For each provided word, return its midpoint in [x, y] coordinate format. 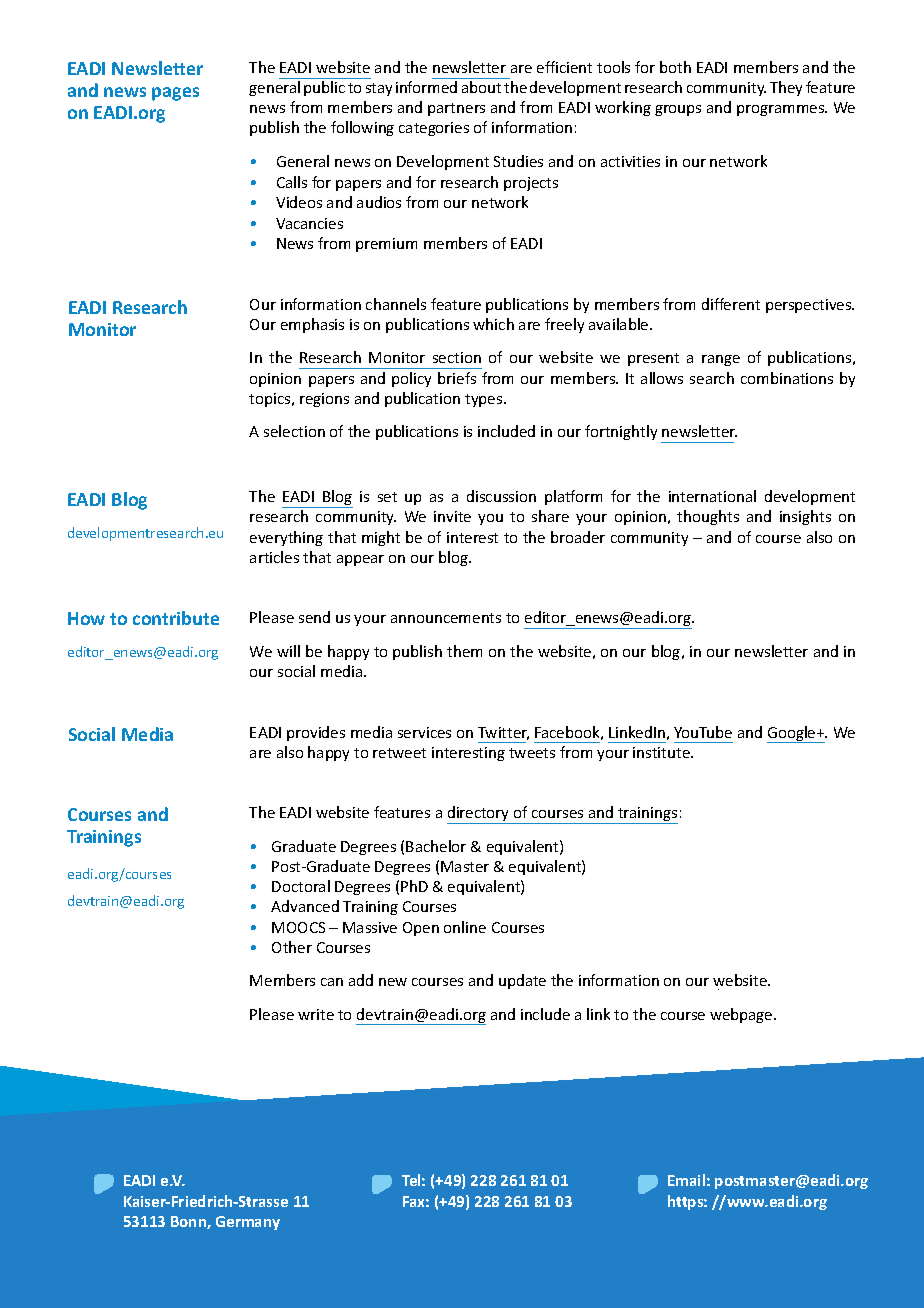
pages [175, 94]
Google [792, 734]
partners [456, 109]
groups [678, 110]
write [316, 1014]
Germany [248, 1223]
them [464, 651]
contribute [176, 618]
